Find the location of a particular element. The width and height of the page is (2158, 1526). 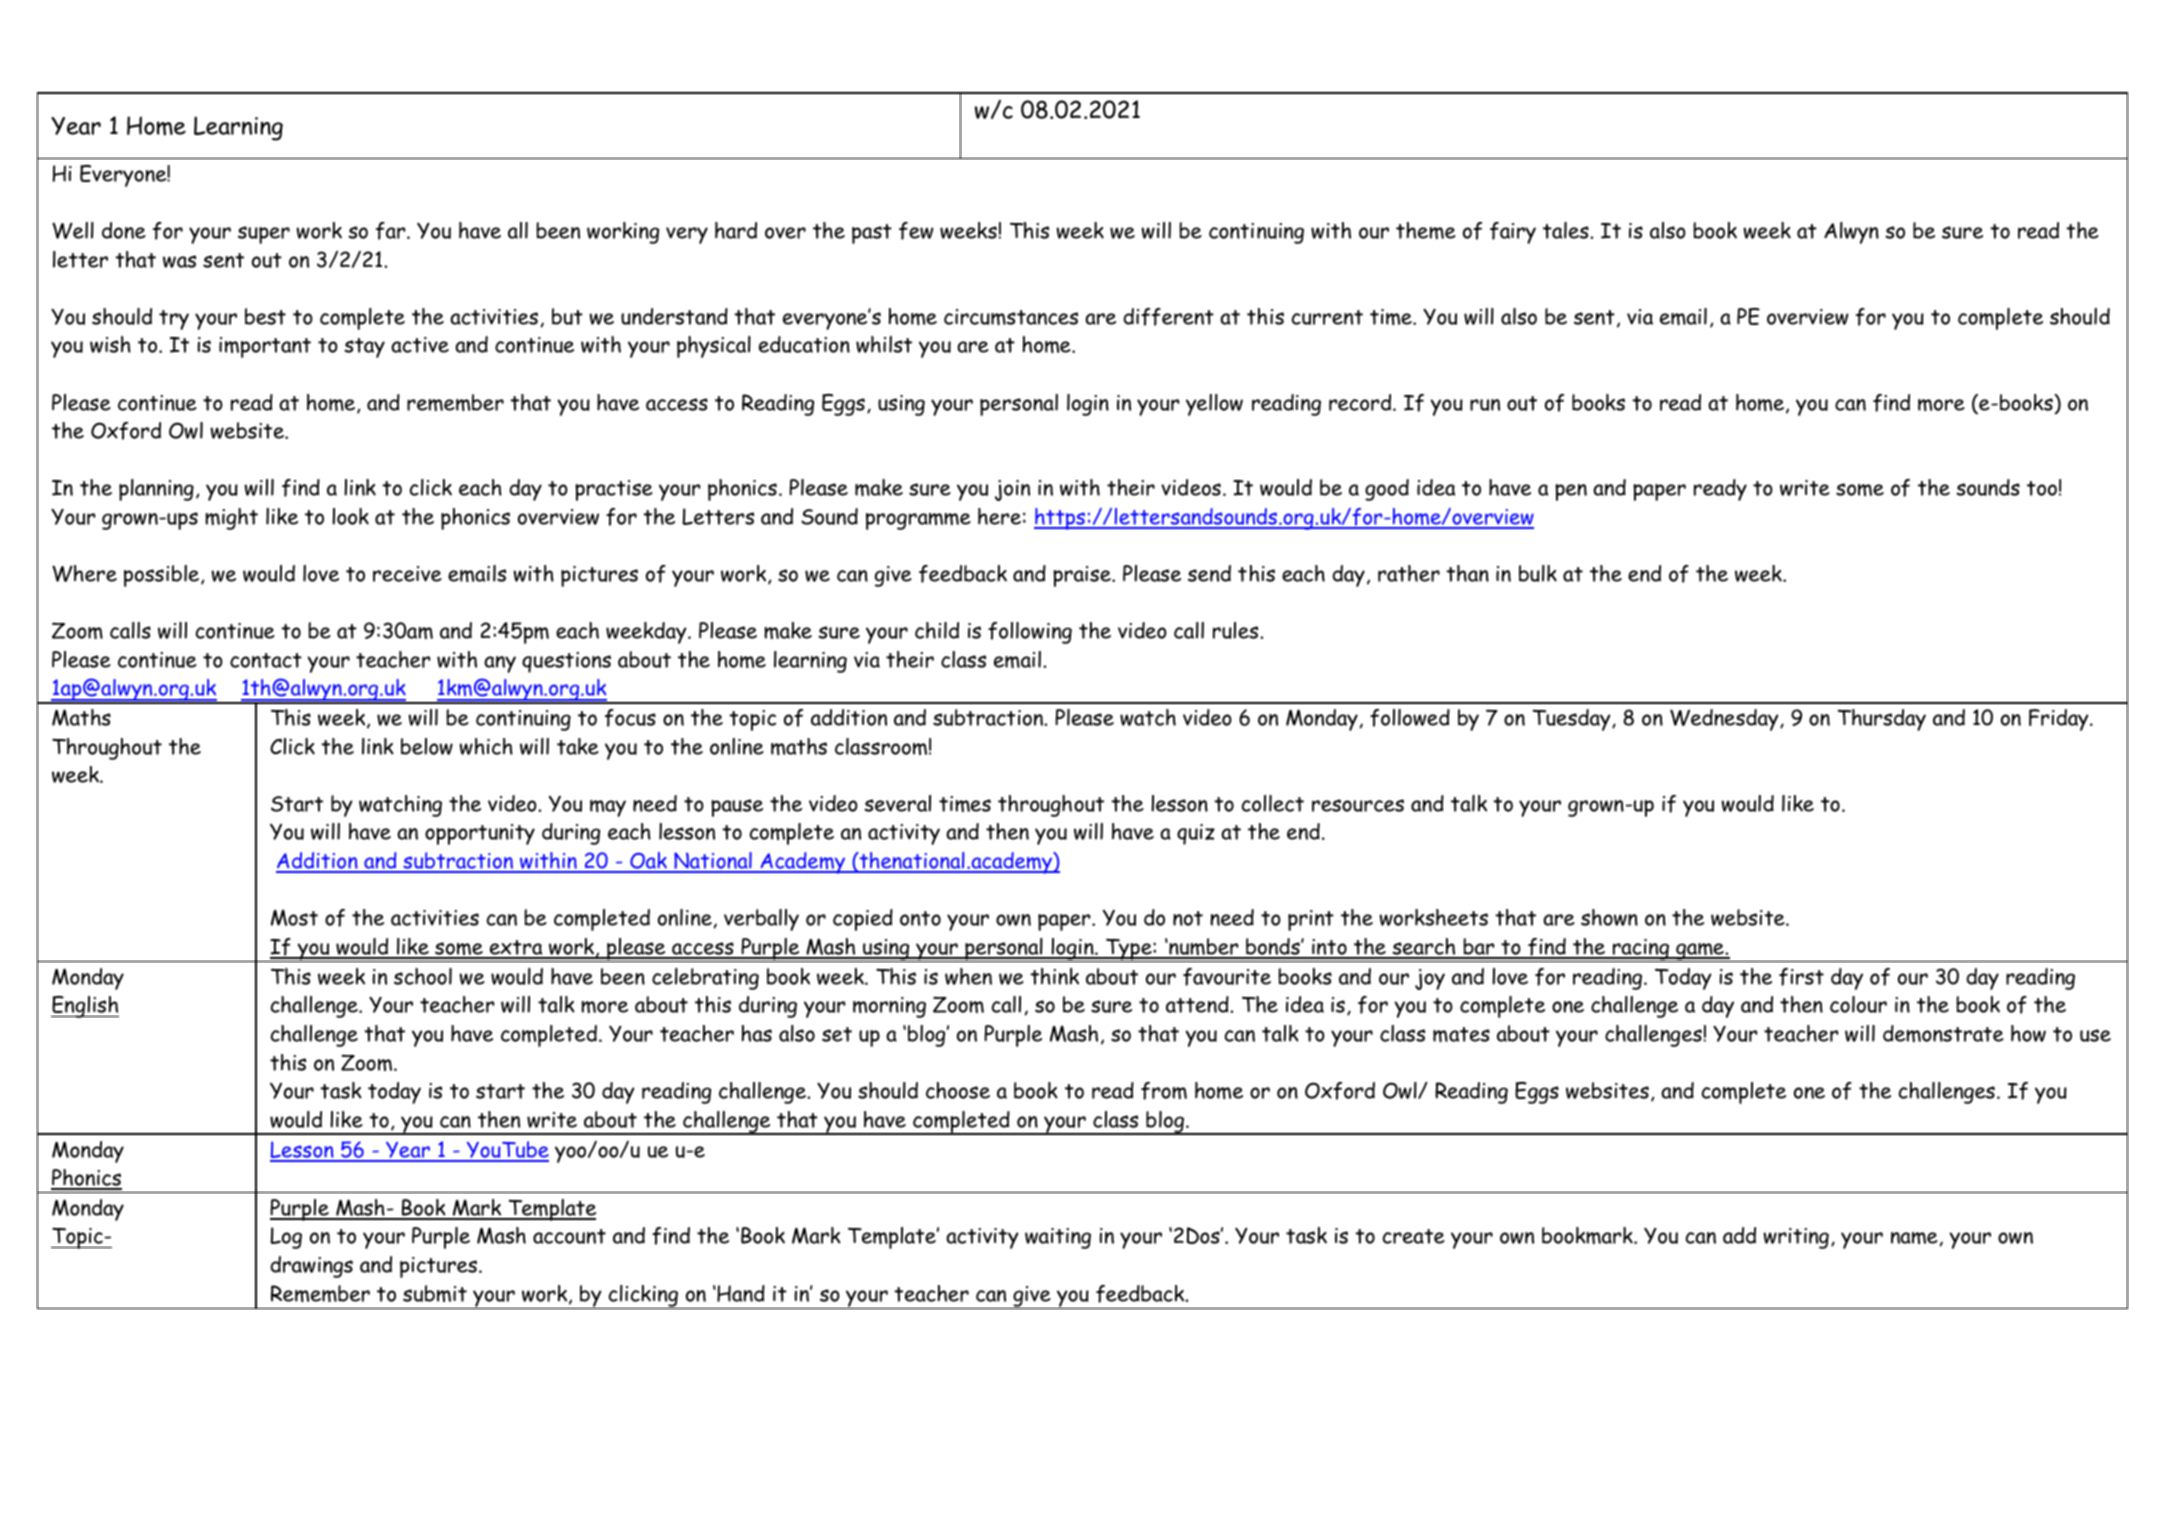

join is located at coordinates (1012, 490).
